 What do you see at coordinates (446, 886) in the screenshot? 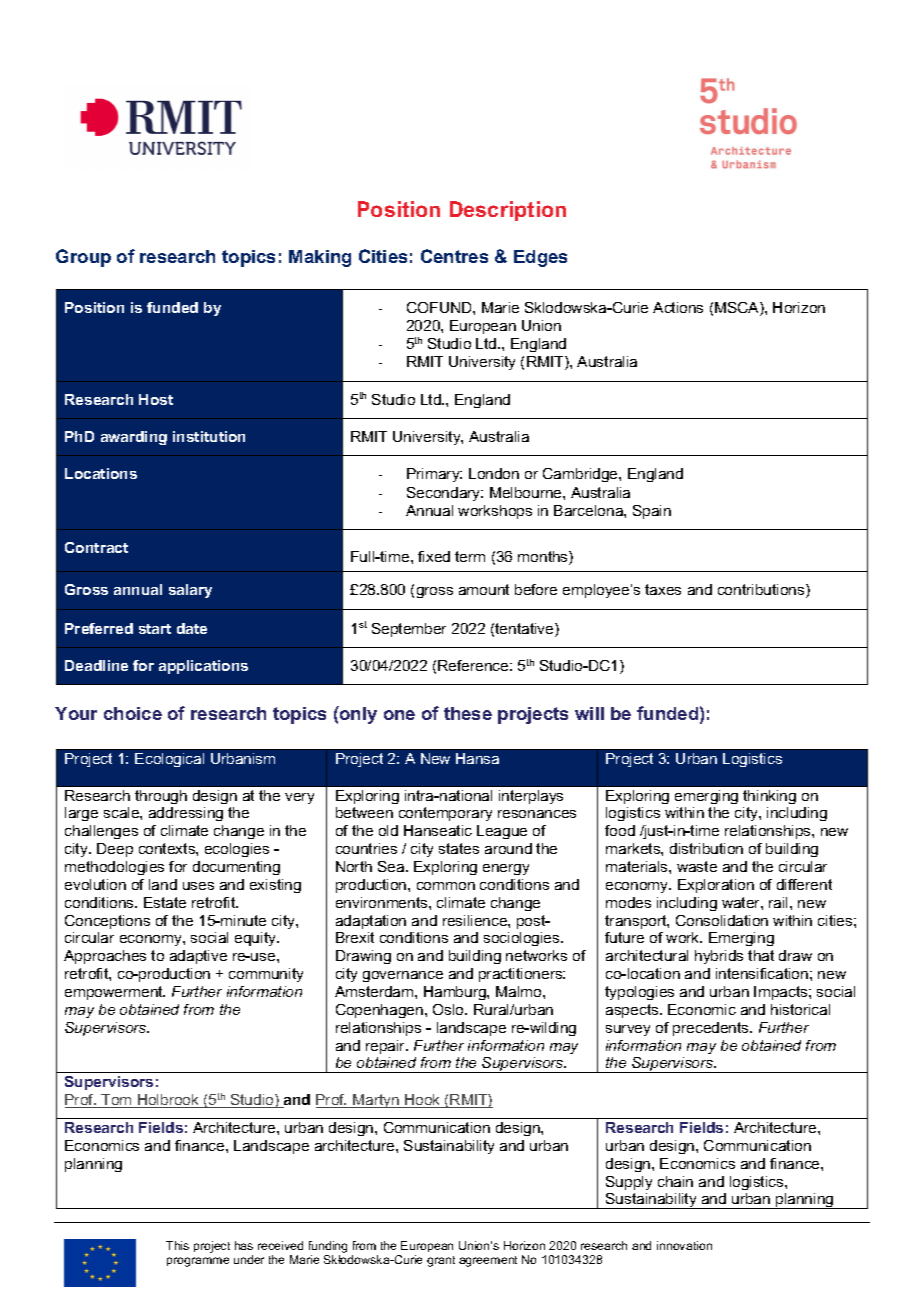
I see `common` at bounding box center [446, 886].
